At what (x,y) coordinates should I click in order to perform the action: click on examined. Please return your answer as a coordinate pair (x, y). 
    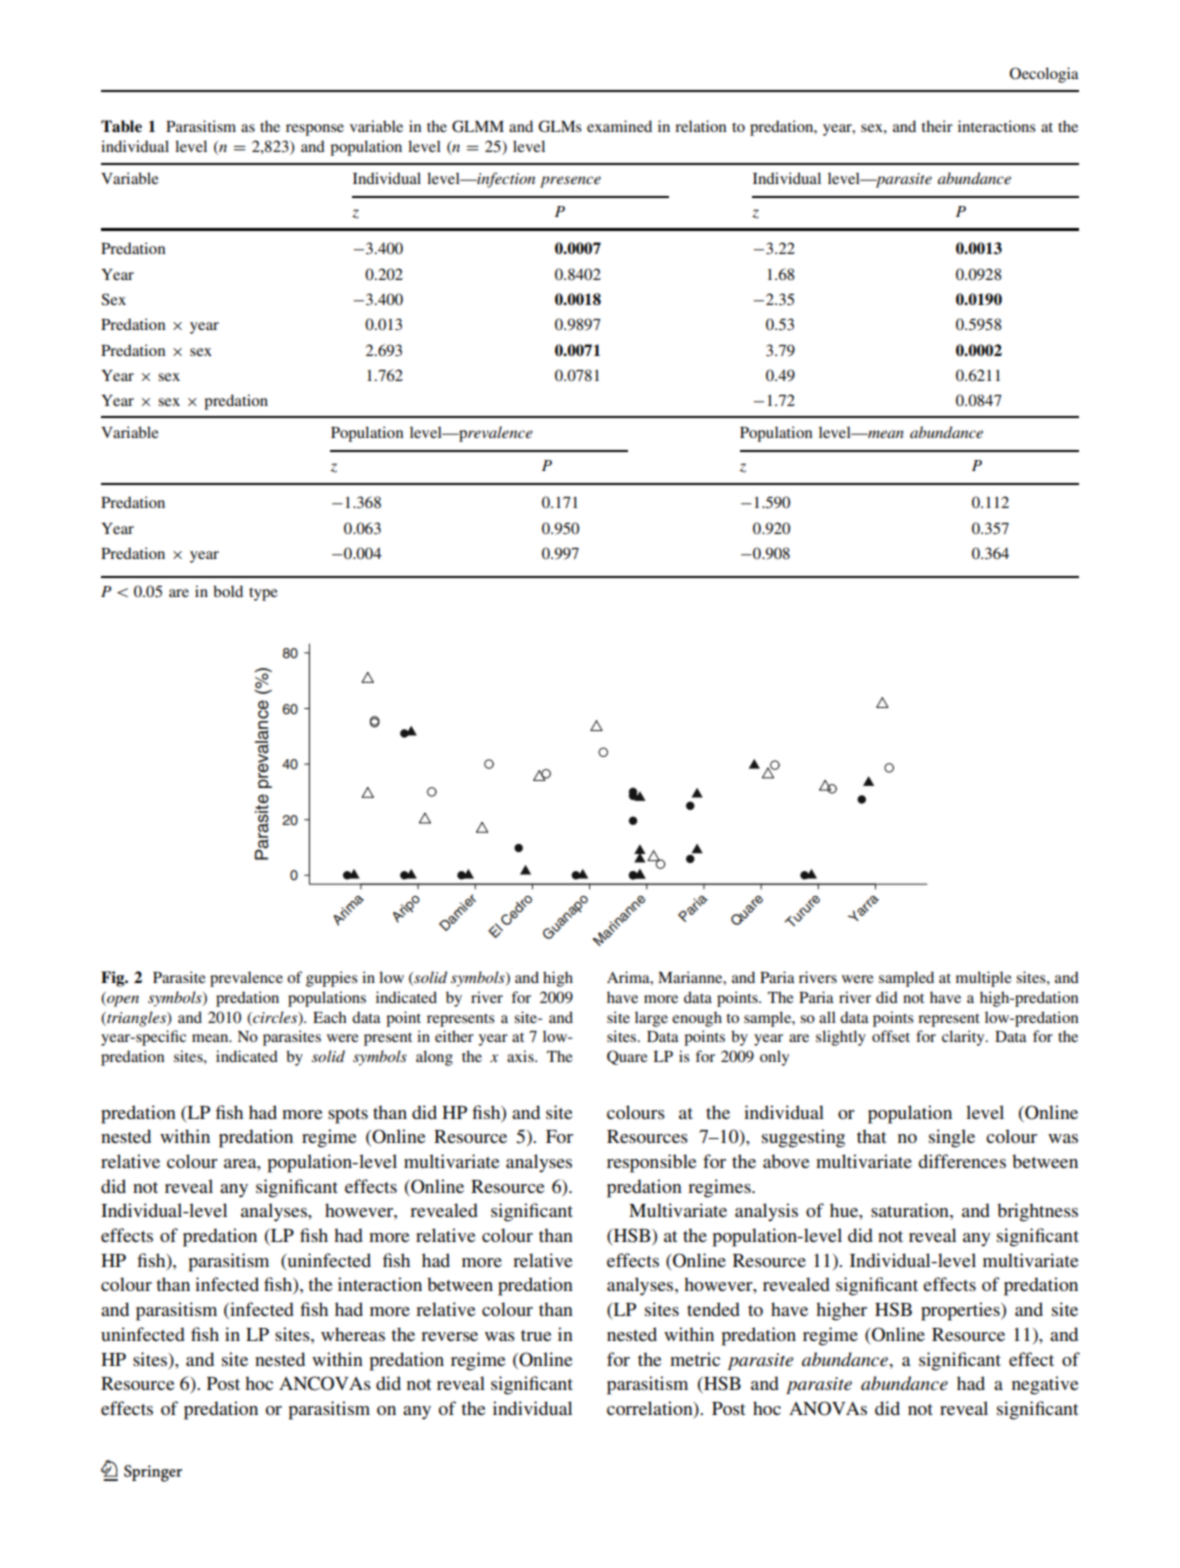
    Looking at the image, I should click on (619, 126).
